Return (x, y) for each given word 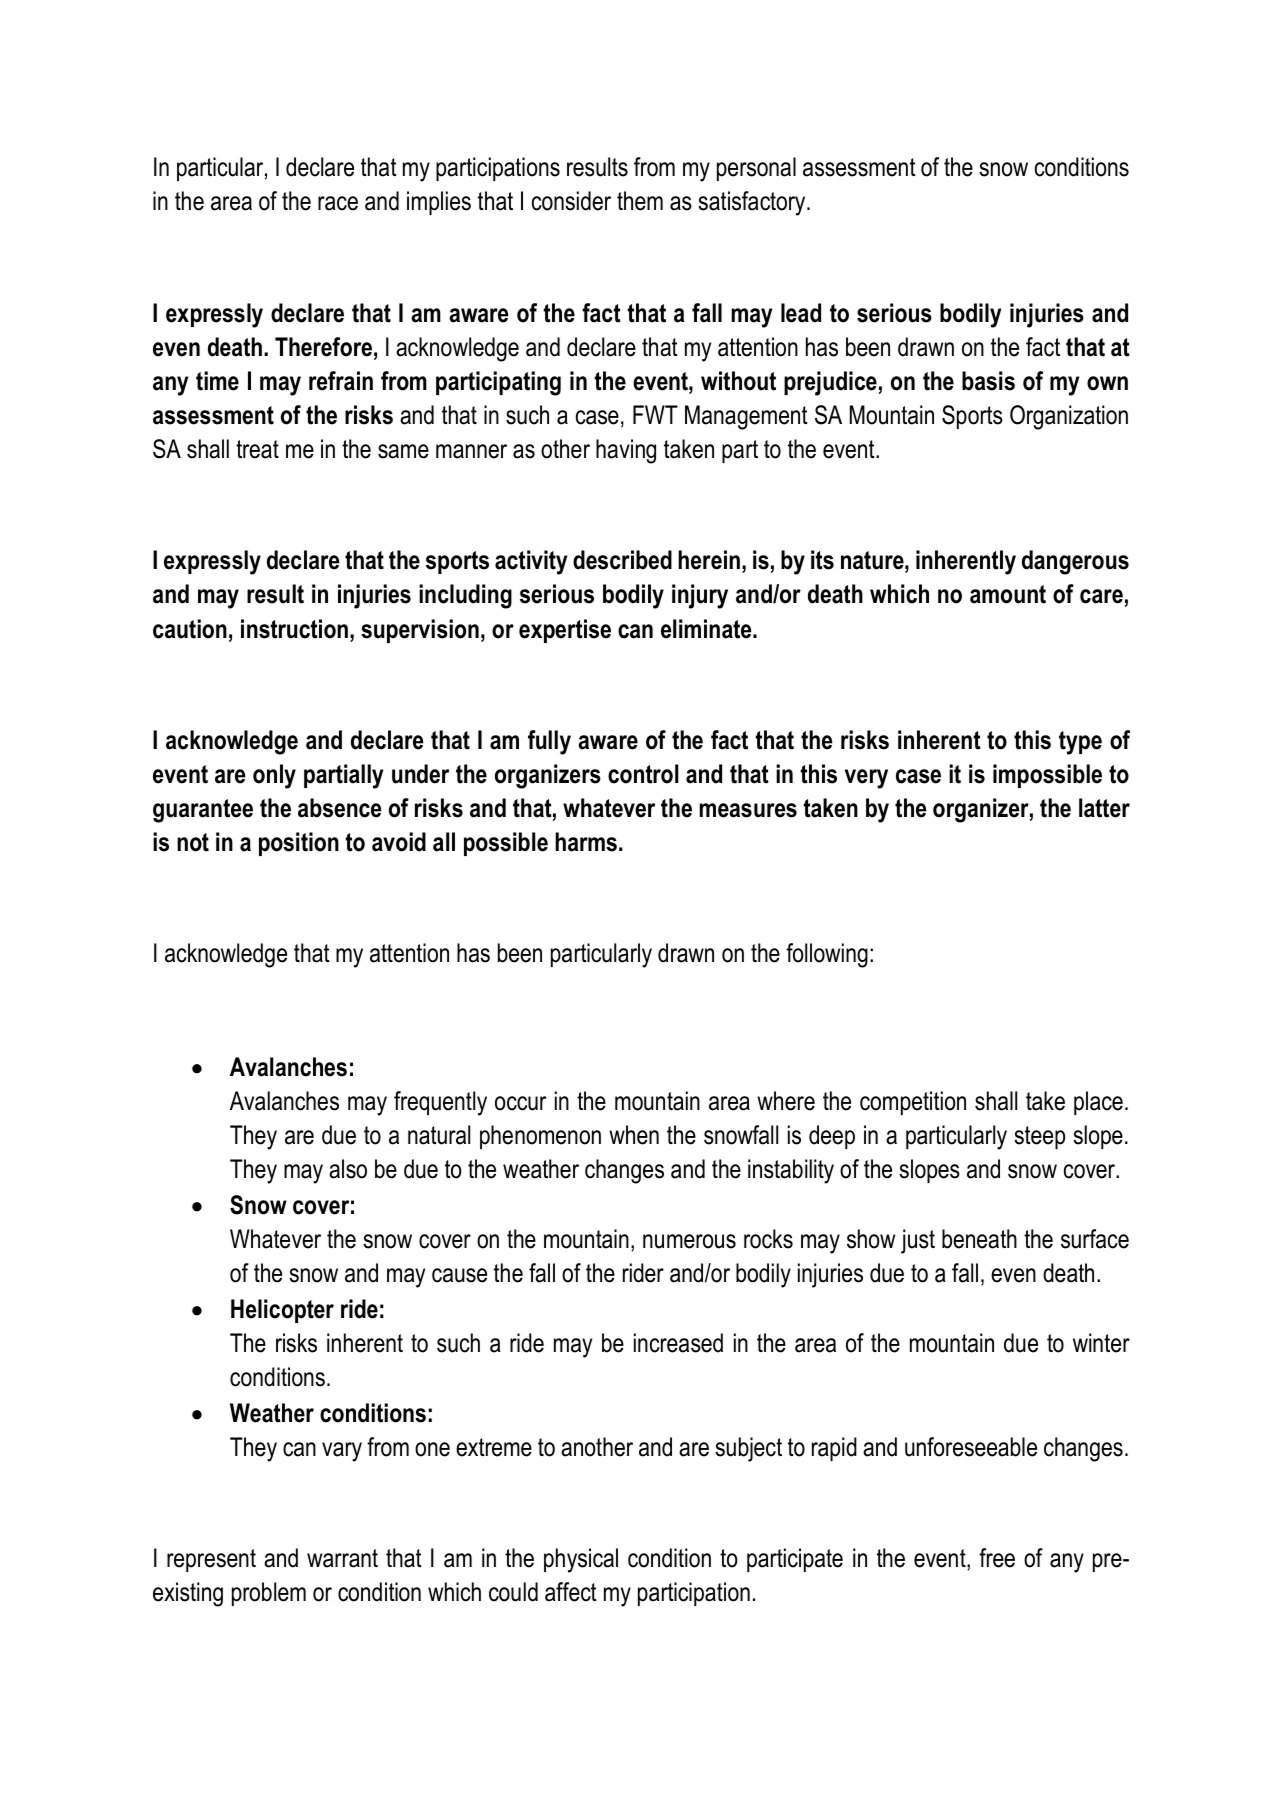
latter (1104, 808)
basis (988, 381)
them (640, 201)
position (299, 844)
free (997, 1558)
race (338, 203)
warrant (342, 1558)
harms (586, 842)
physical (581, 1560)
